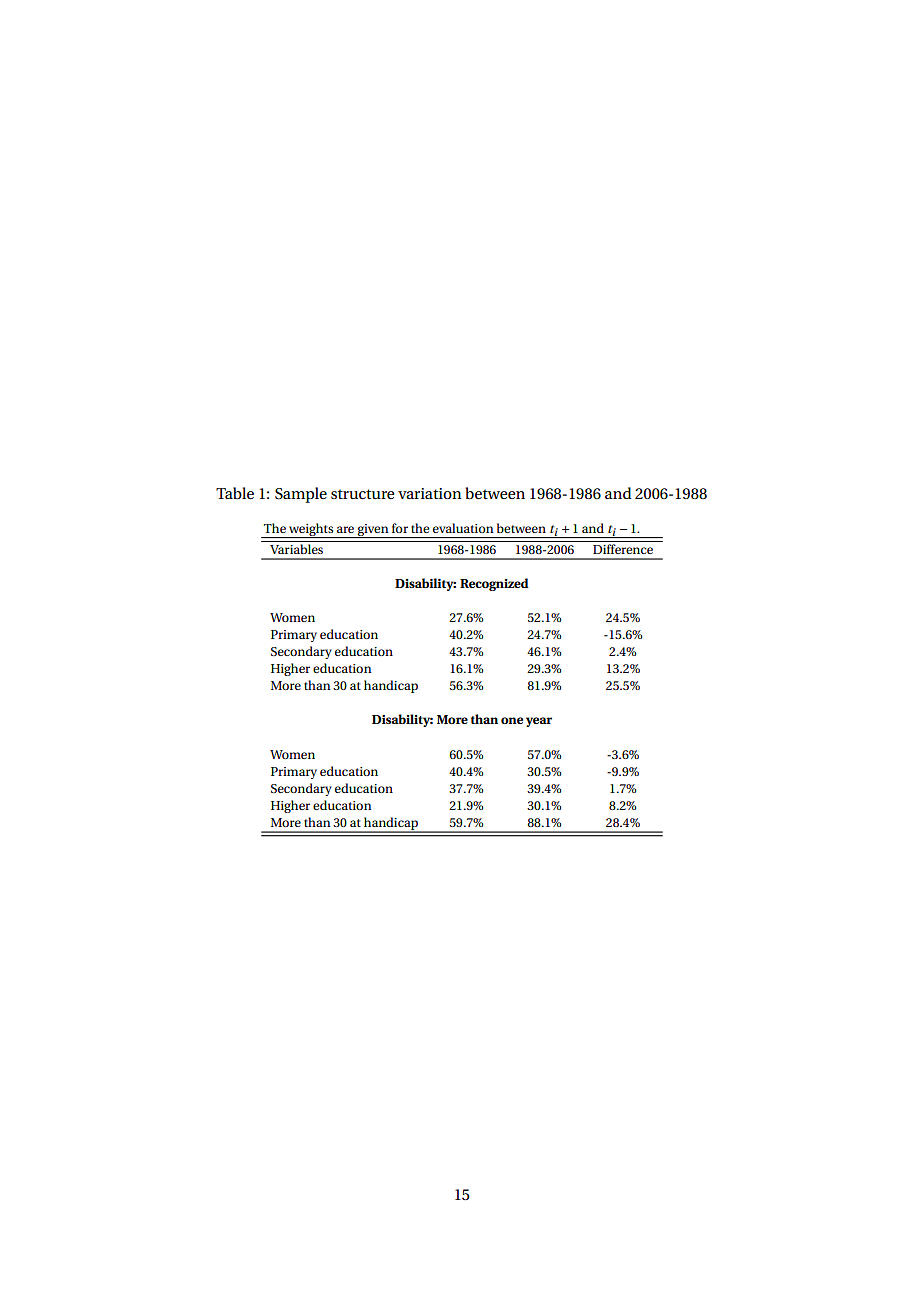 The width and height of the page is (924, 1308). What do you see at coordinates (539, 722) in the page?
I see `year` at bounding box center [539, 722].
